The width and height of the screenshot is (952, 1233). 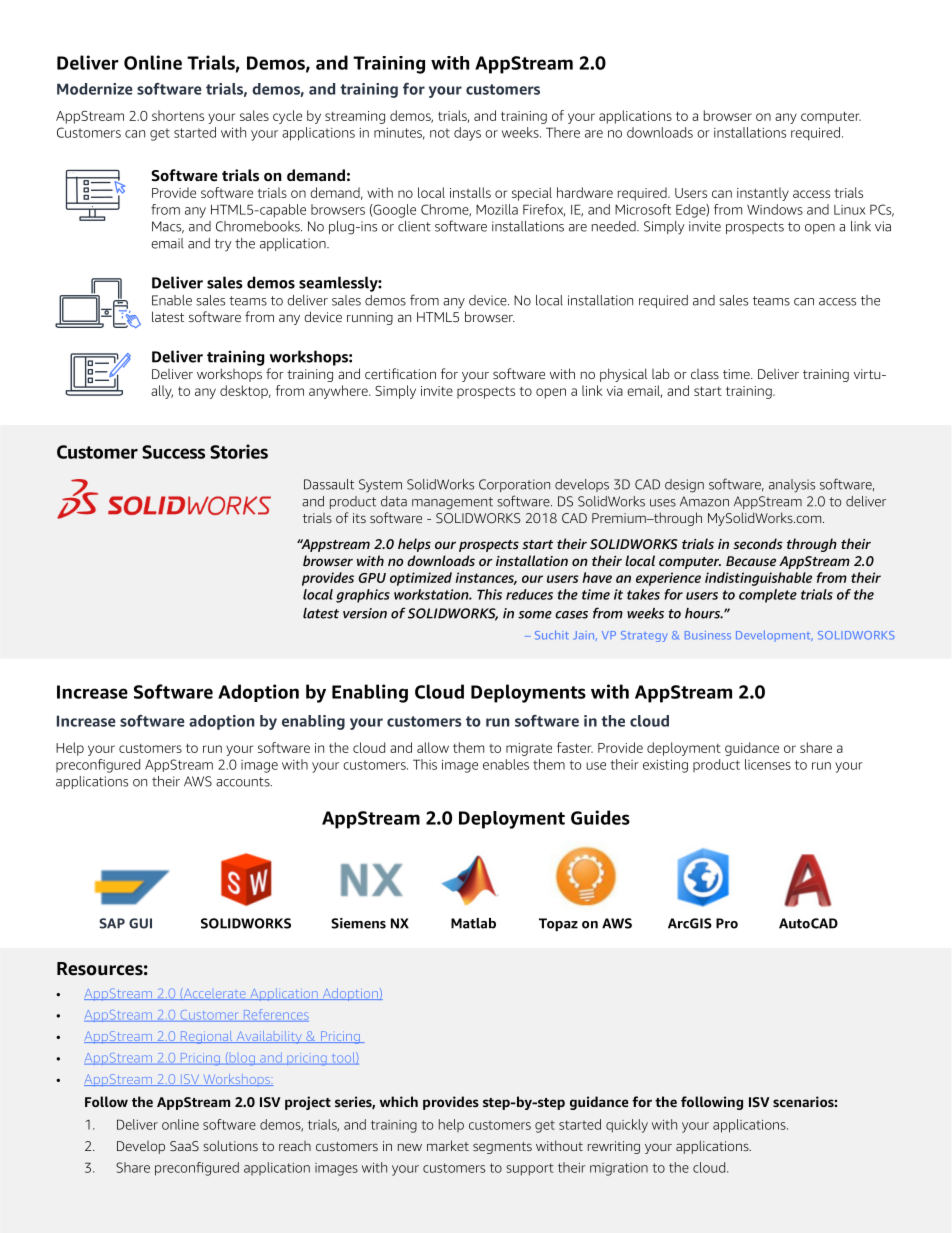 I want to click on shortens, so click(x=178, y=115).
